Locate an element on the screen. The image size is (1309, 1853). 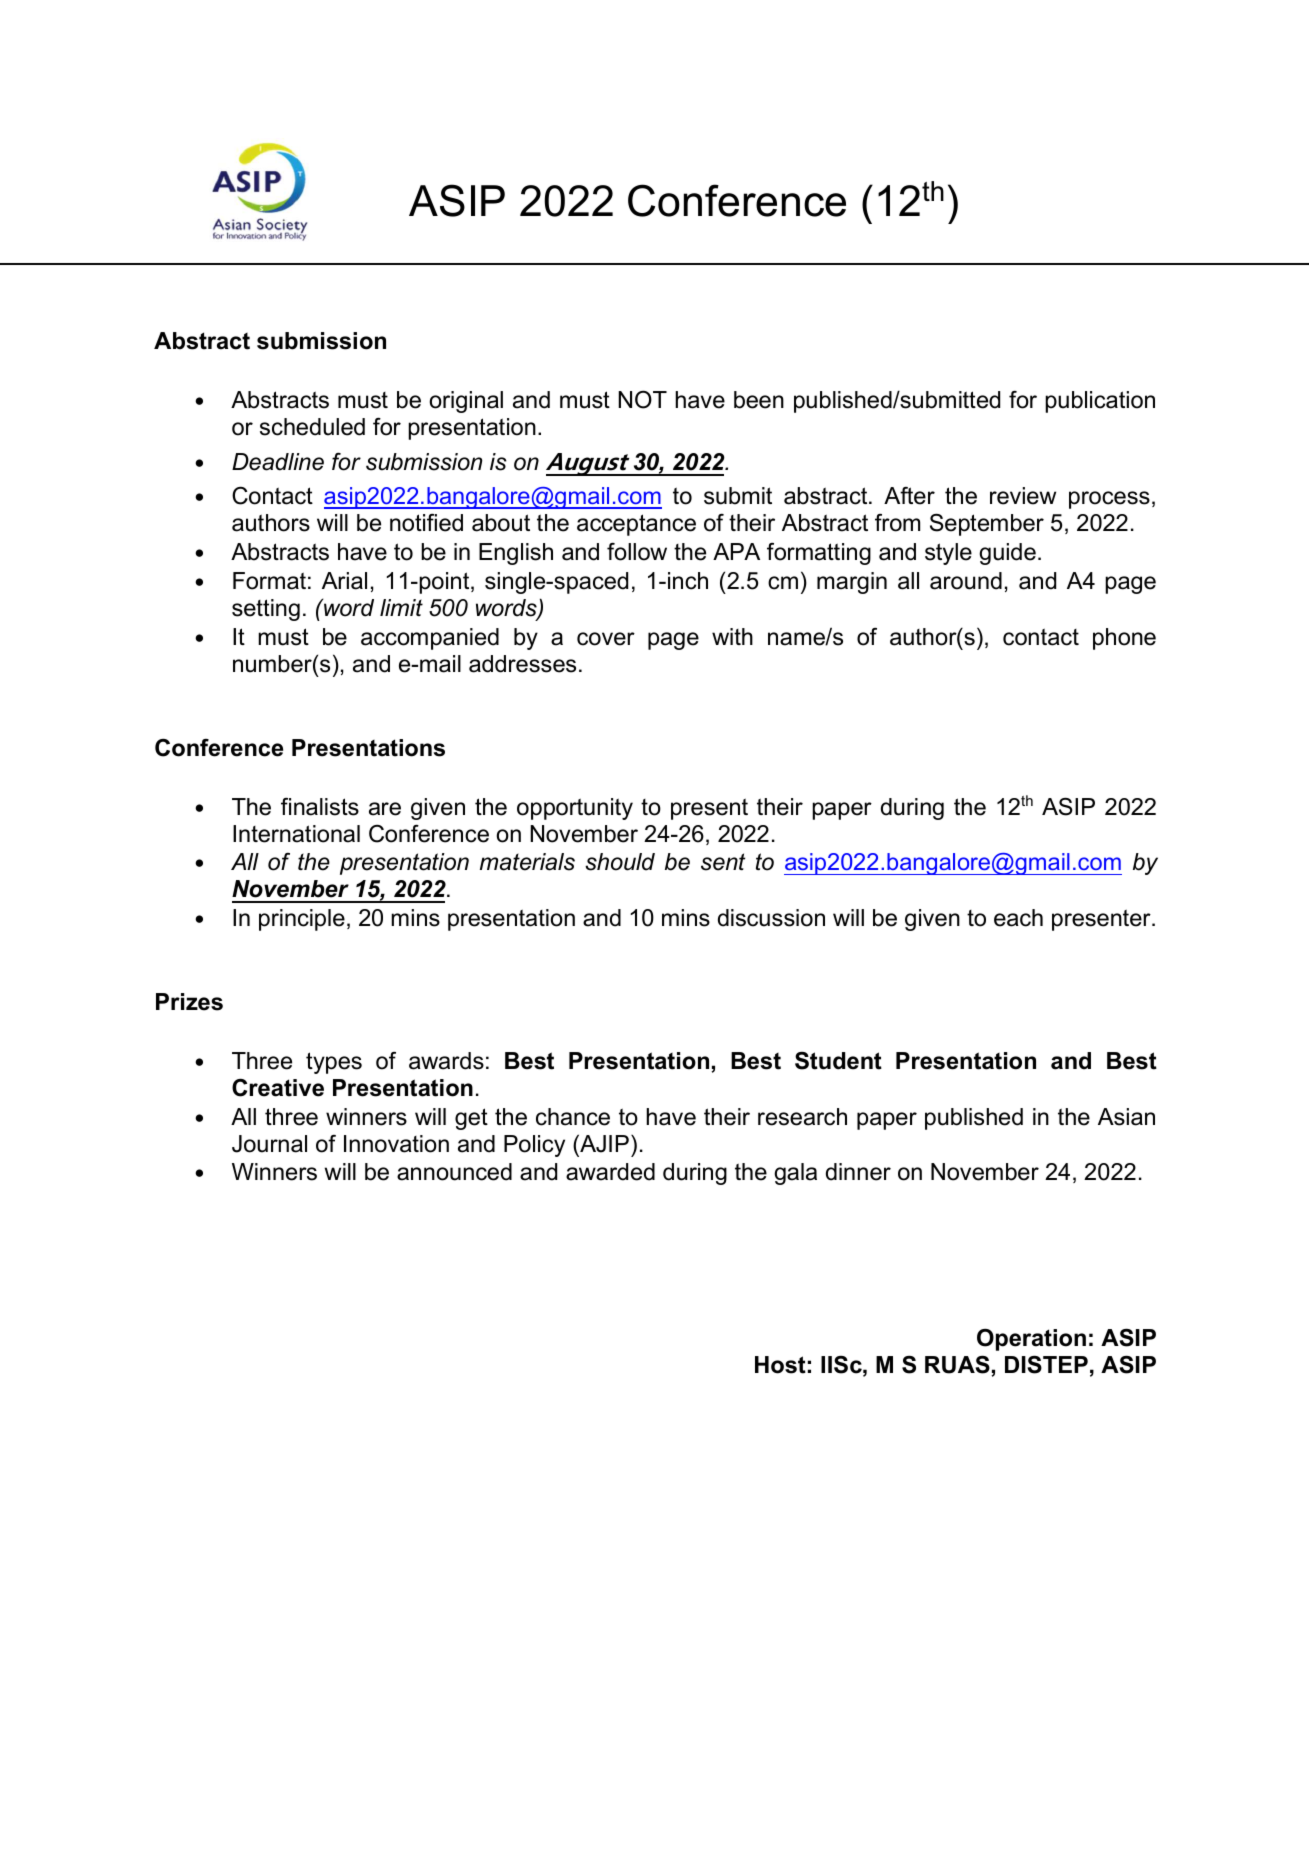
discussion is located at coordinates (771, 918).
